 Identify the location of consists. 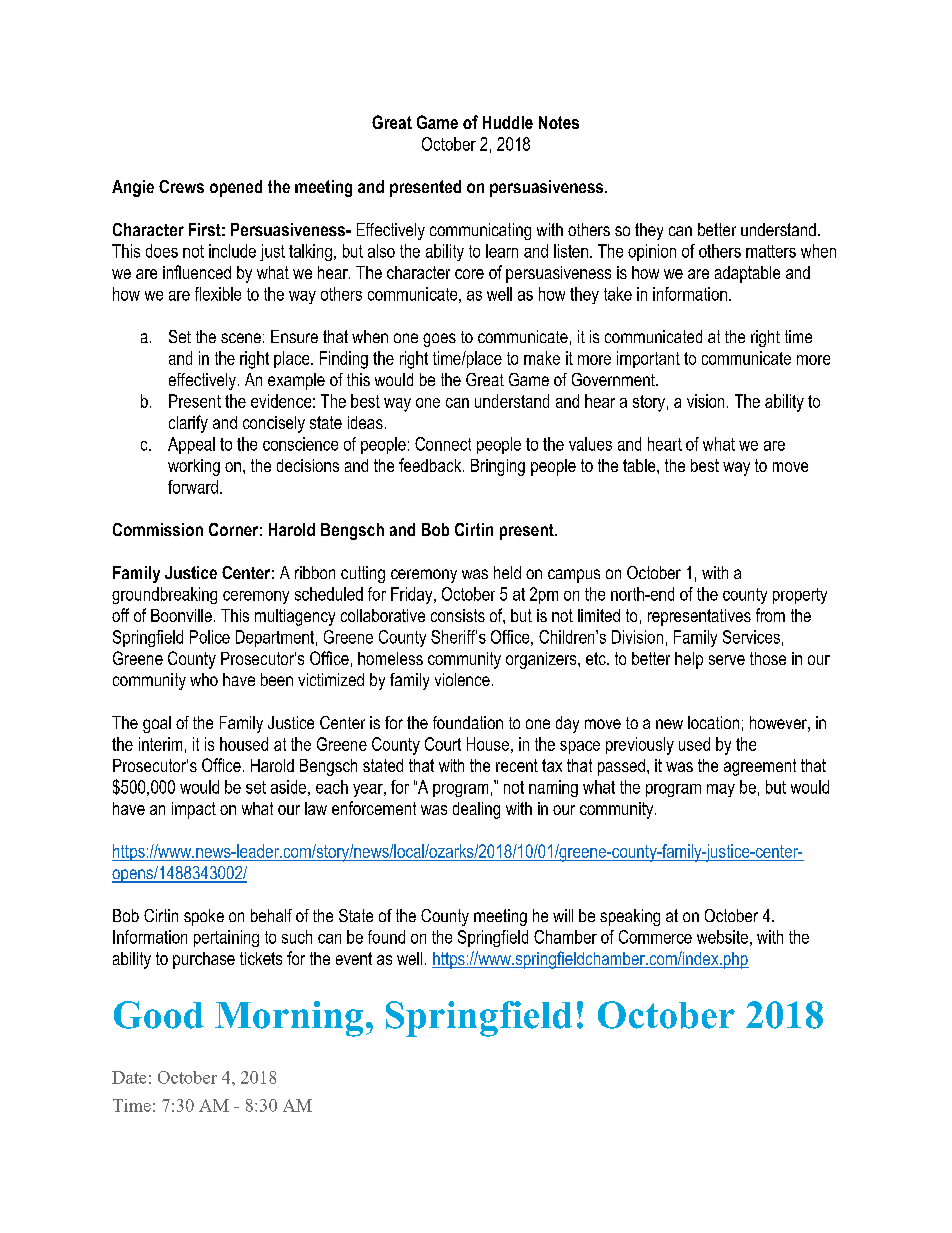
(458, 615).
